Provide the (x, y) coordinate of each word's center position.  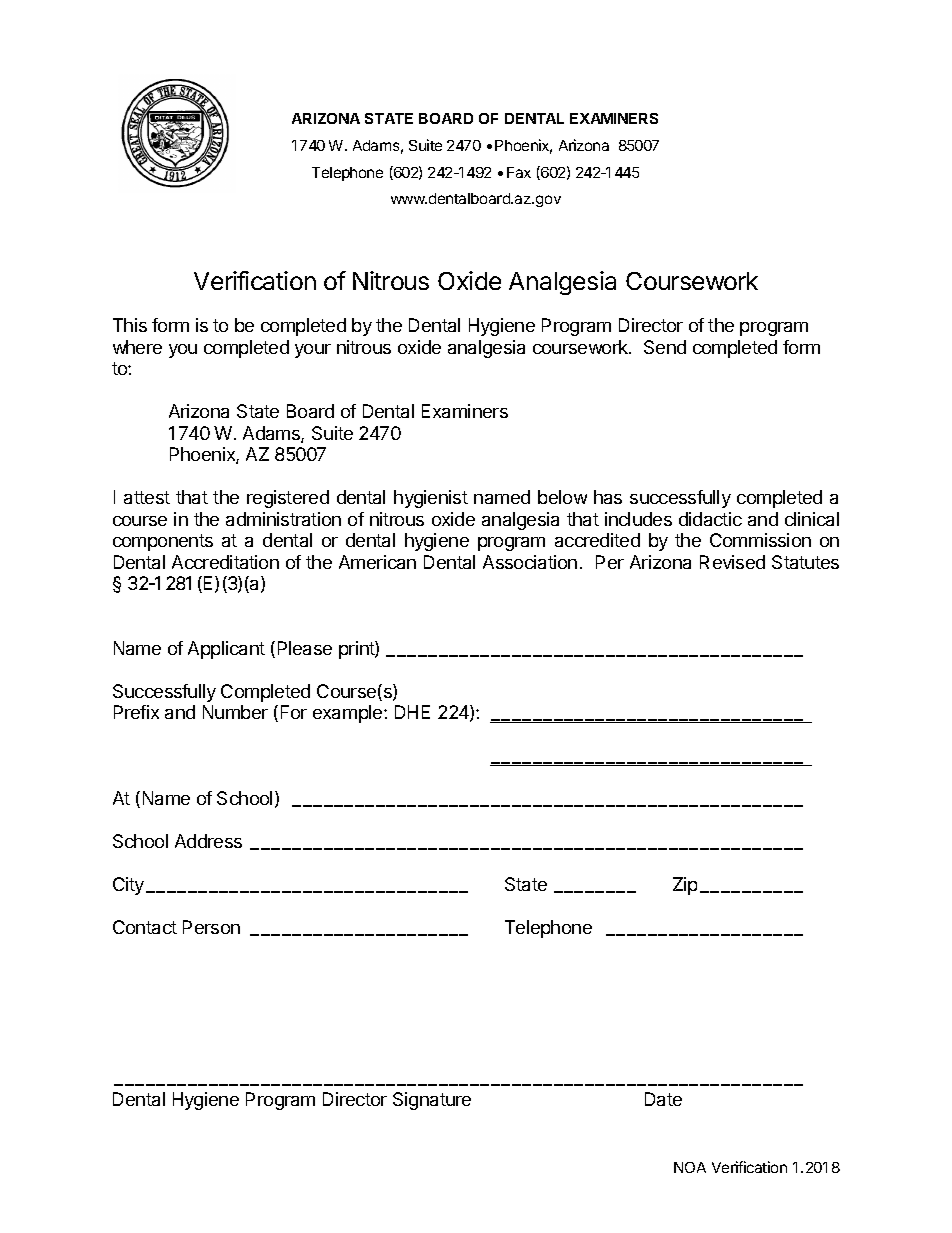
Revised (732, 562)
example (349, 714)
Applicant (226, 650)
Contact (145, 927)
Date (663, 1099)
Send (665, 347)
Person (211, 927)
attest (147, 497)
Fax (519, 172)
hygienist (431, 499)
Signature (432, 1101)
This (130, 325)
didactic (710, 519)
